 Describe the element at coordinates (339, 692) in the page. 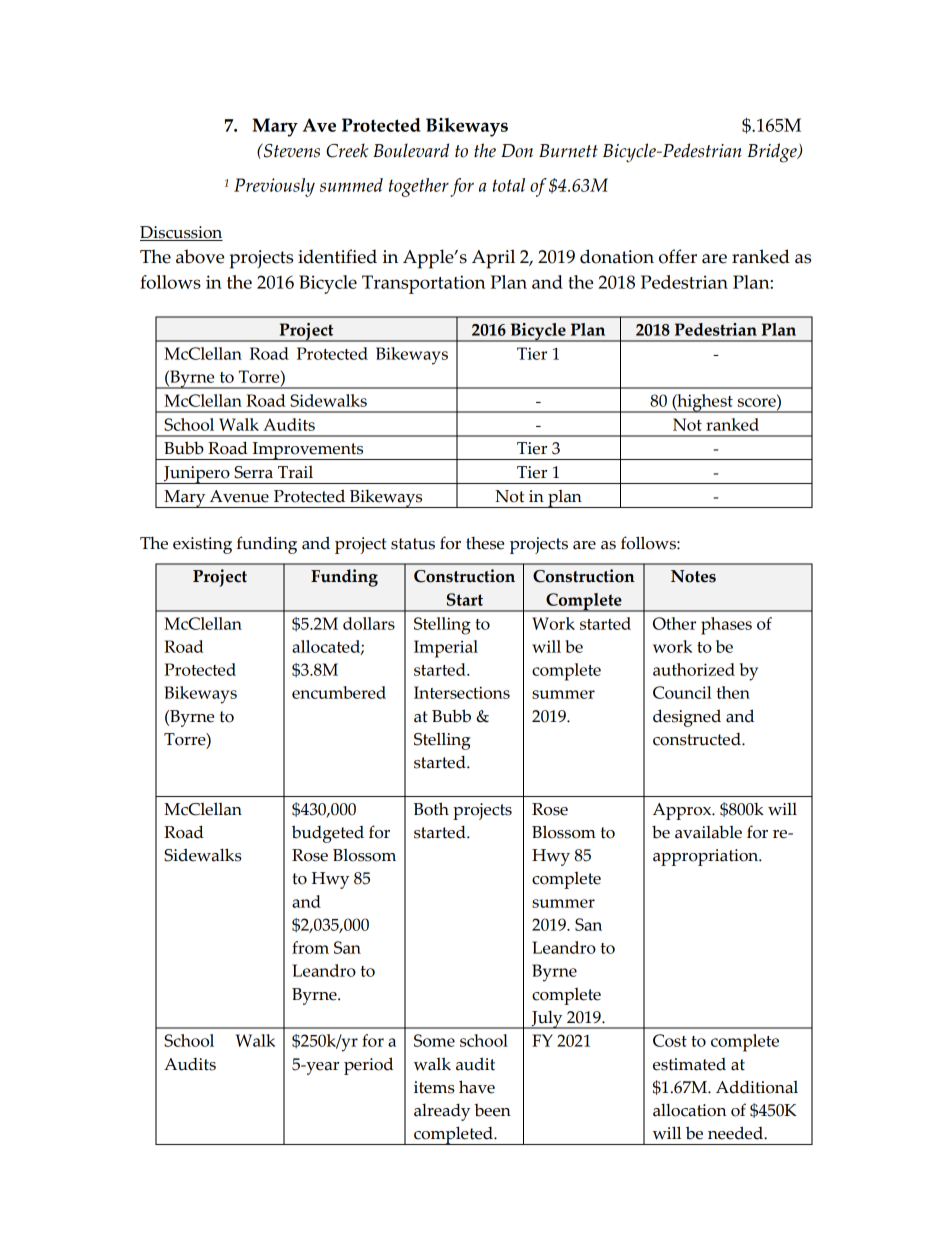

I see `encumbered` at that location.
